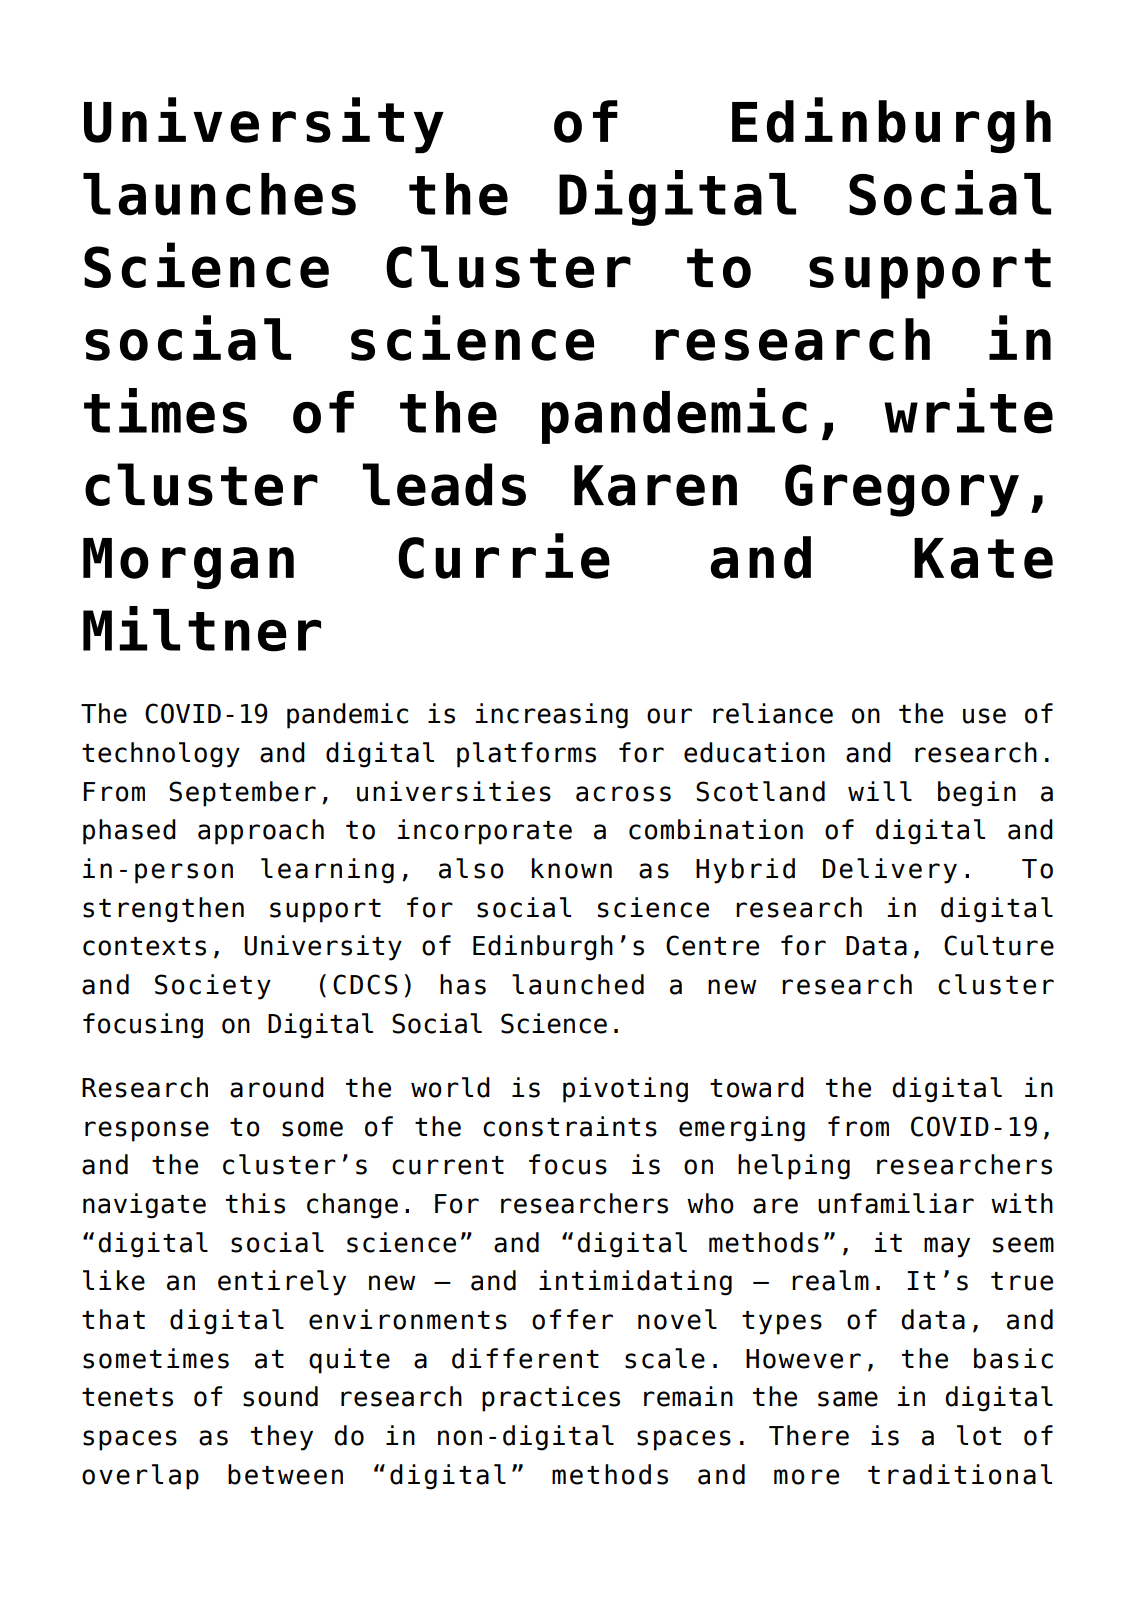 The height and width of the document is (1607, 1136). I want to click on write, so click(968, 411).
